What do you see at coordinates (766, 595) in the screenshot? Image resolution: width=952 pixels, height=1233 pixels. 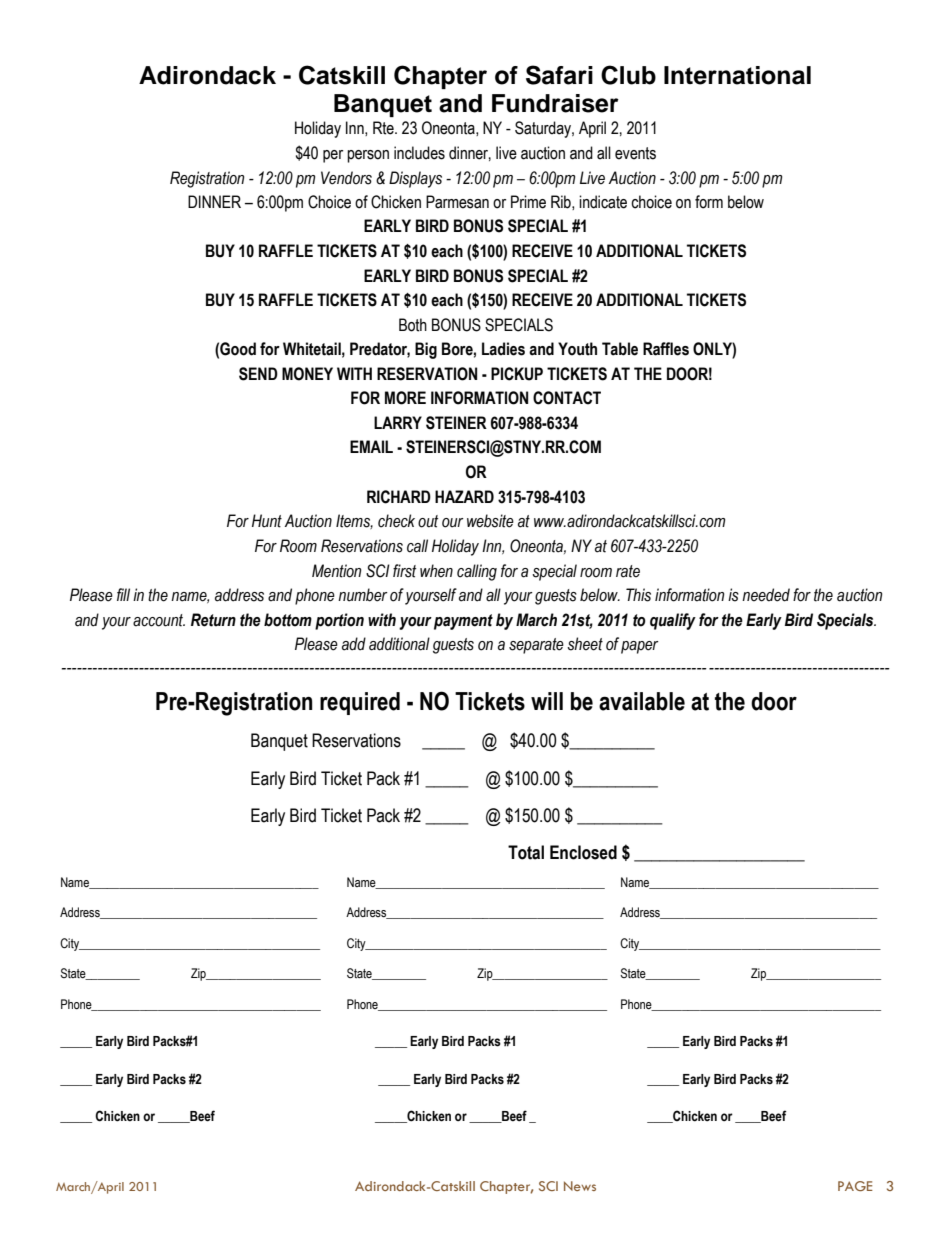 I see `needed` at bounding box center [766, 595].
